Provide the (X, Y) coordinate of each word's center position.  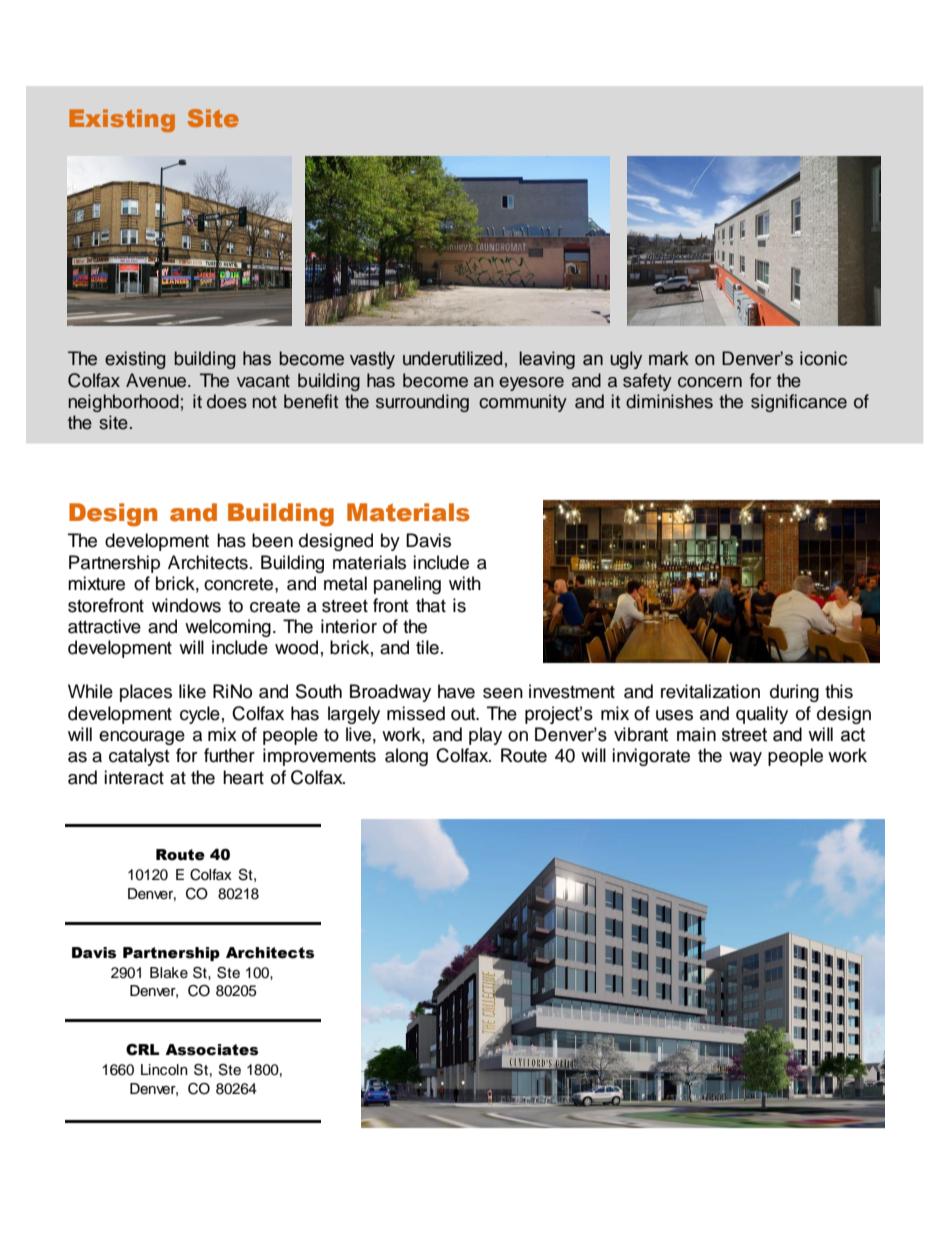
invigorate (651, 757)
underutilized (452, 358)
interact (134, 777)
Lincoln (164, 1070)
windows (186, 605)
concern (710, 382)
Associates (211, 1050)
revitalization (710, 691)
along (406, 757)
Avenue (156, 380)
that (431, 605)
